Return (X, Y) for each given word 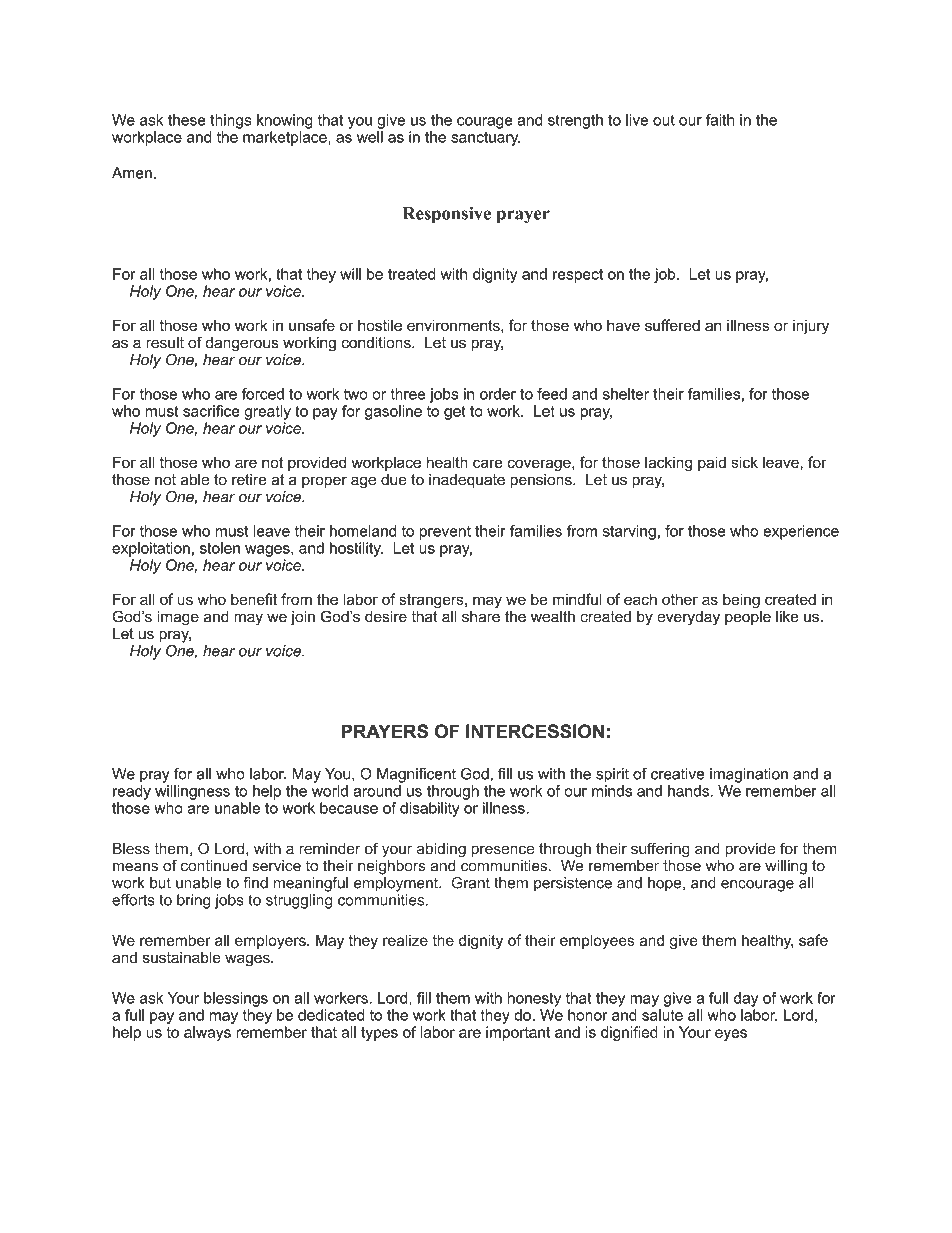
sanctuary (486, 139)
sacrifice (211, 411)
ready (132, 792)
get (455, 413)
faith (720, 120)
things (230, 121)
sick (745, 462)
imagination (749, 775)
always (207, 1033)
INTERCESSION (535, 731)
